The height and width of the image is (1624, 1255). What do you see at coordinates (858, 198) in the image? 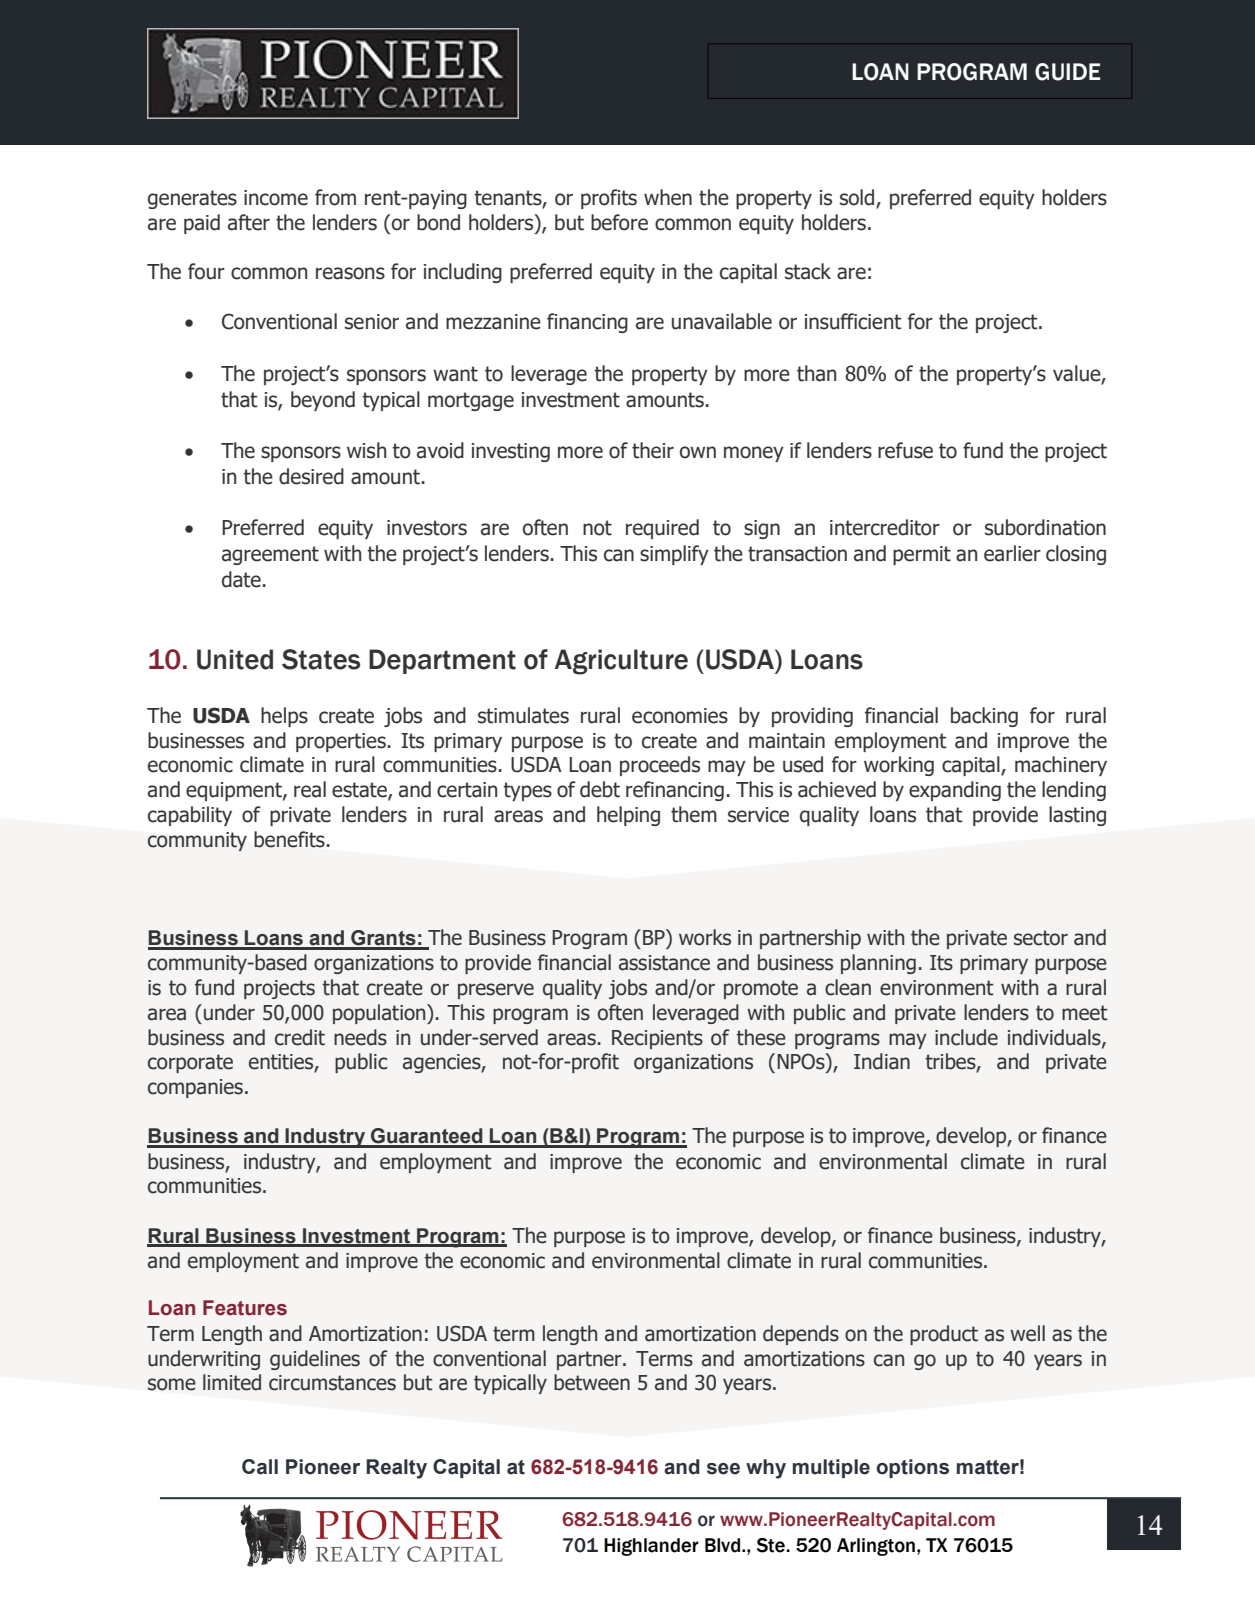
I see `sold` at bounding box center [858, 198].
